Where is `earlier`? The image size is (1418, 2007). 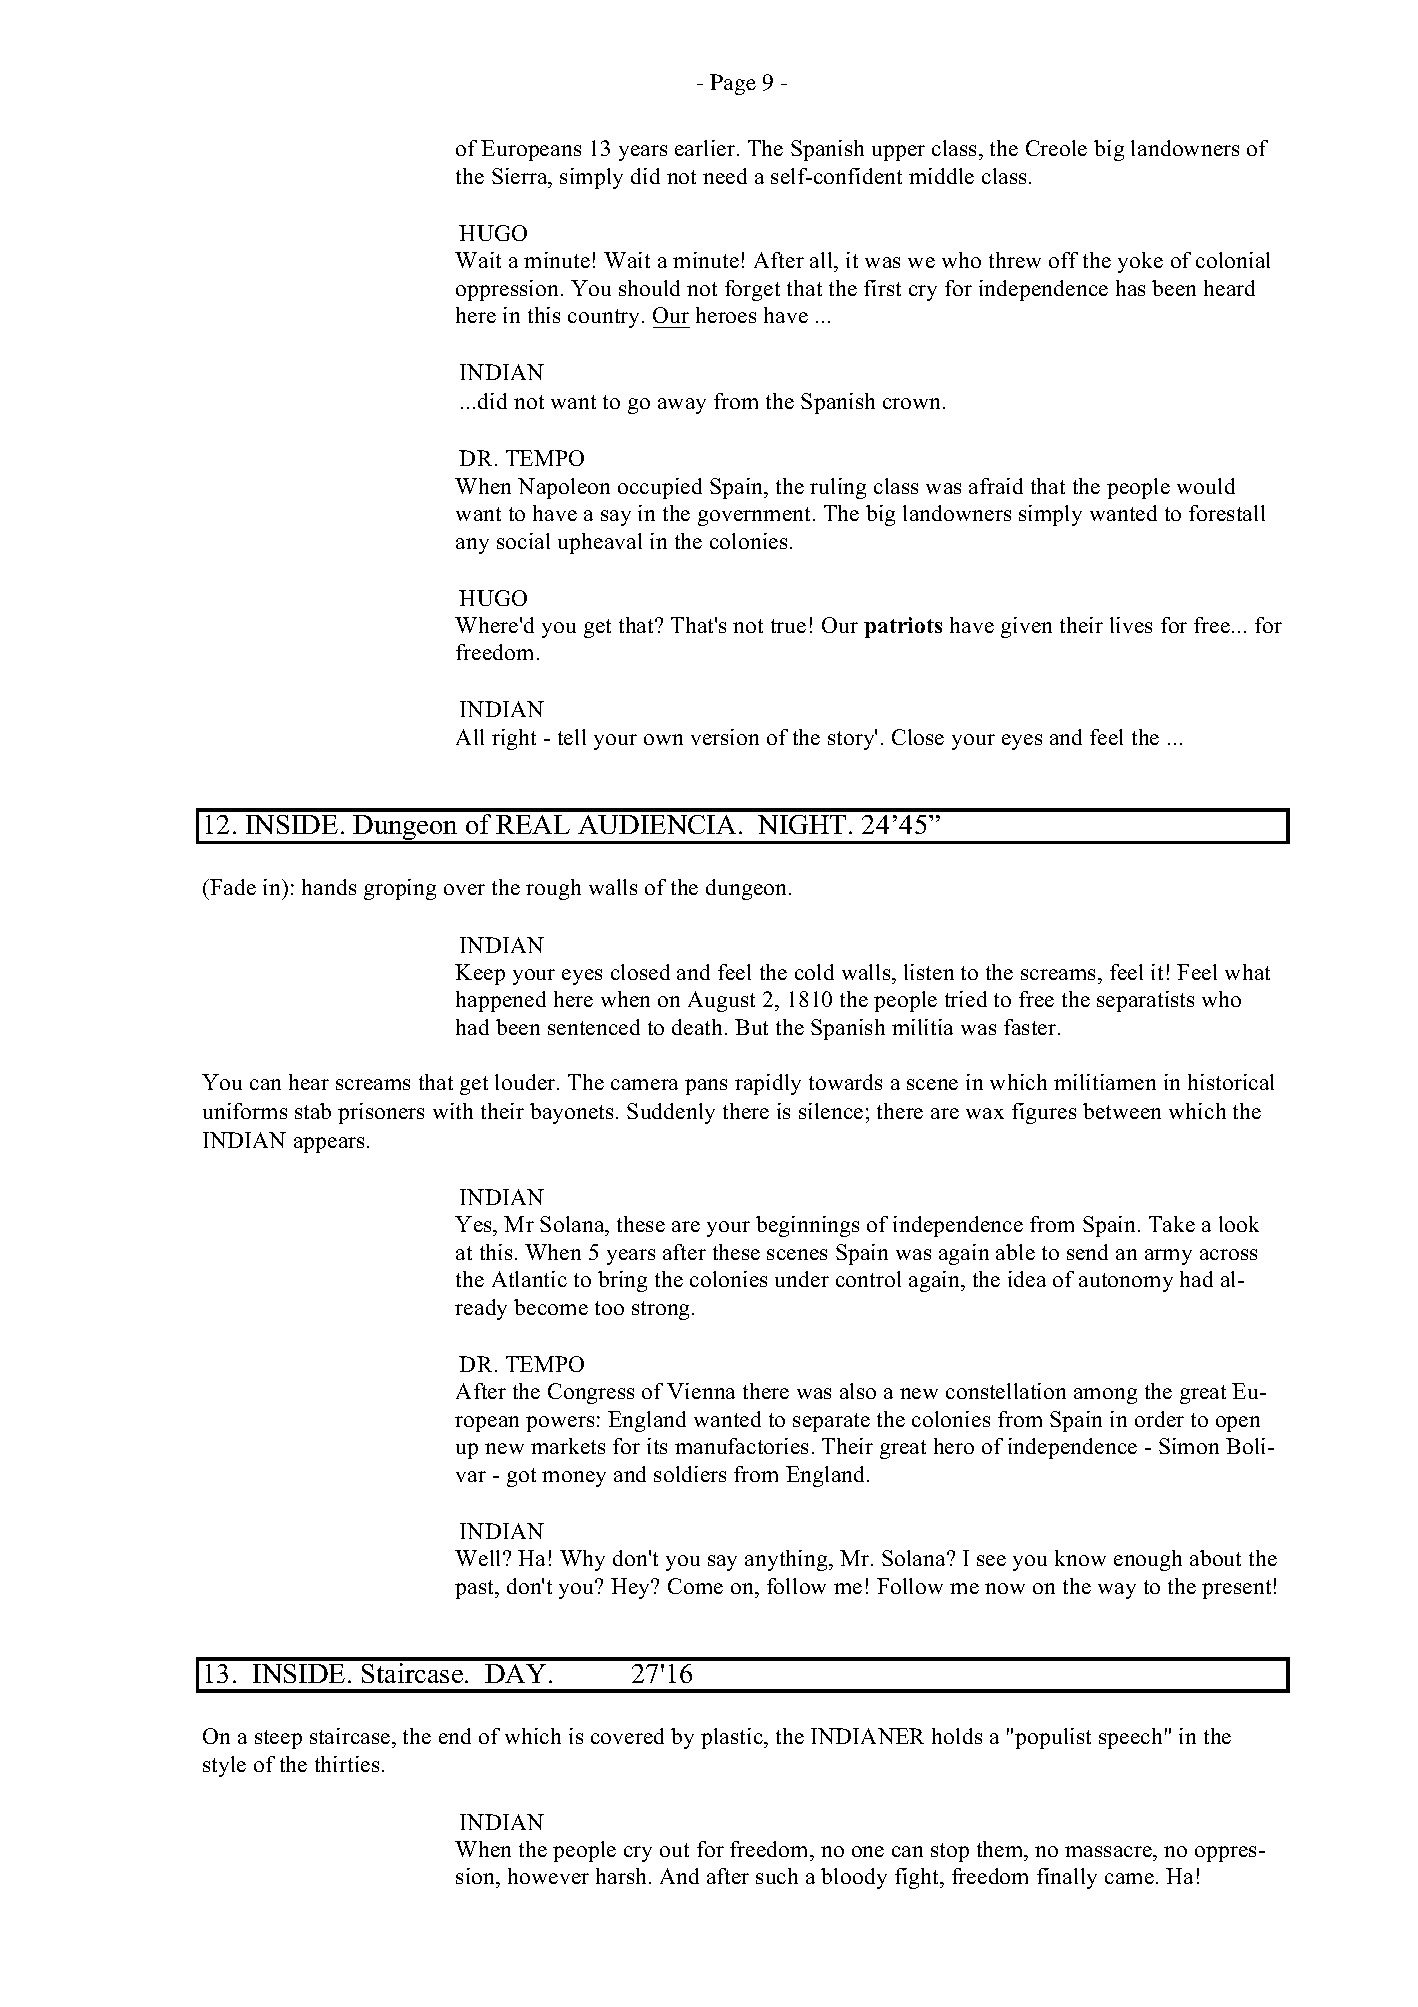
earlier is located at coordinates (706, 148).
